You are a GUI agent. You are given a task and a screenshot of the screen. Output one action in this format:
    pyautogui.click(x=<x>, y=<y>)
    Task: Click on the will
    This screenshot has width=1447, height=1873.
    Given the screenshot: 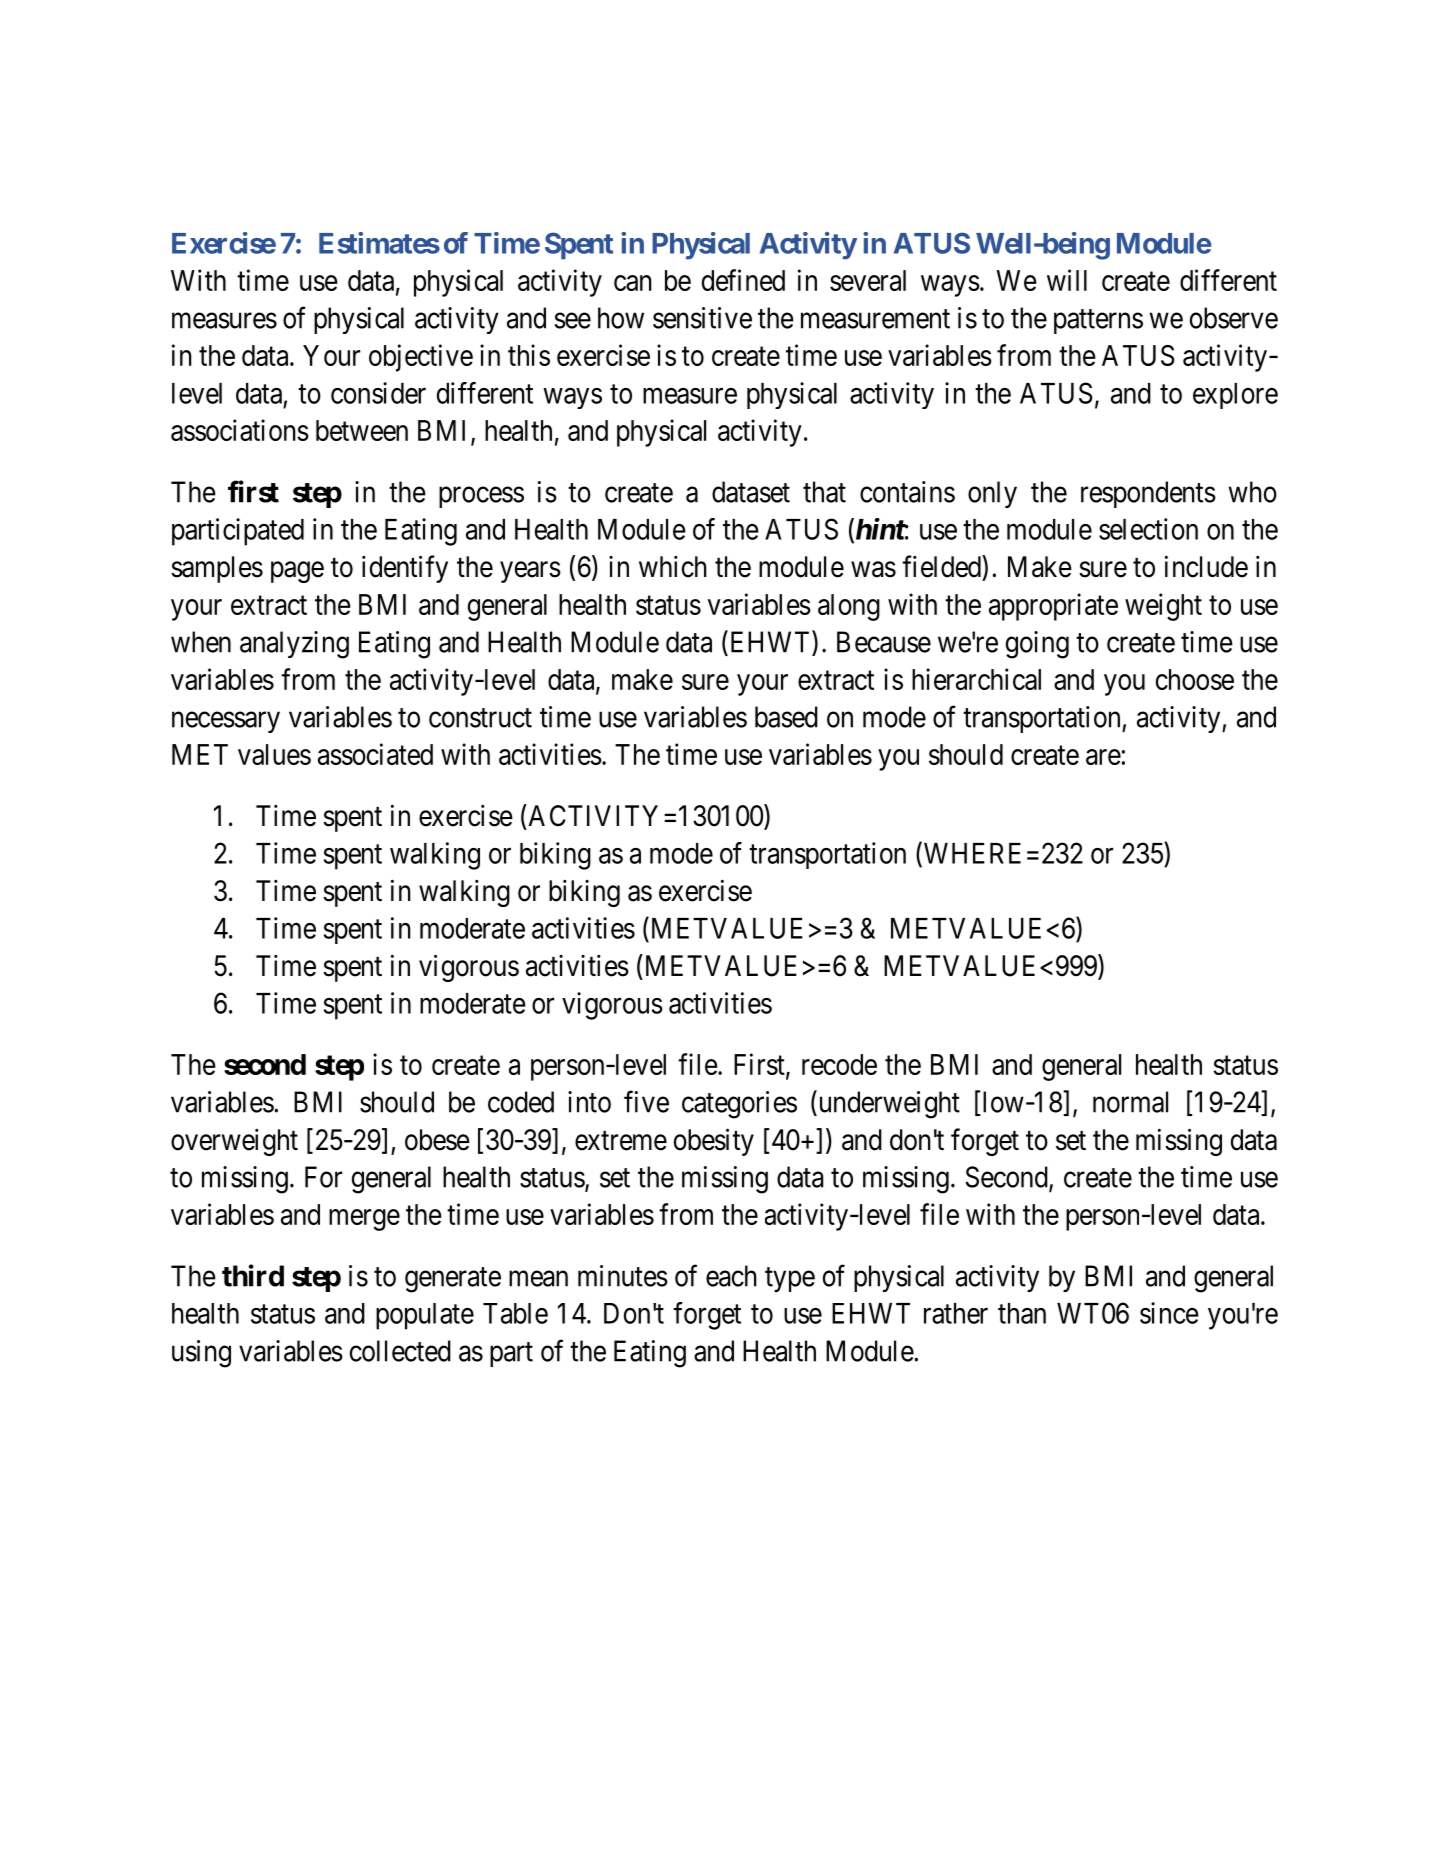 What is the action you would take?
    pyautogui.click(x=1067, y=280)
